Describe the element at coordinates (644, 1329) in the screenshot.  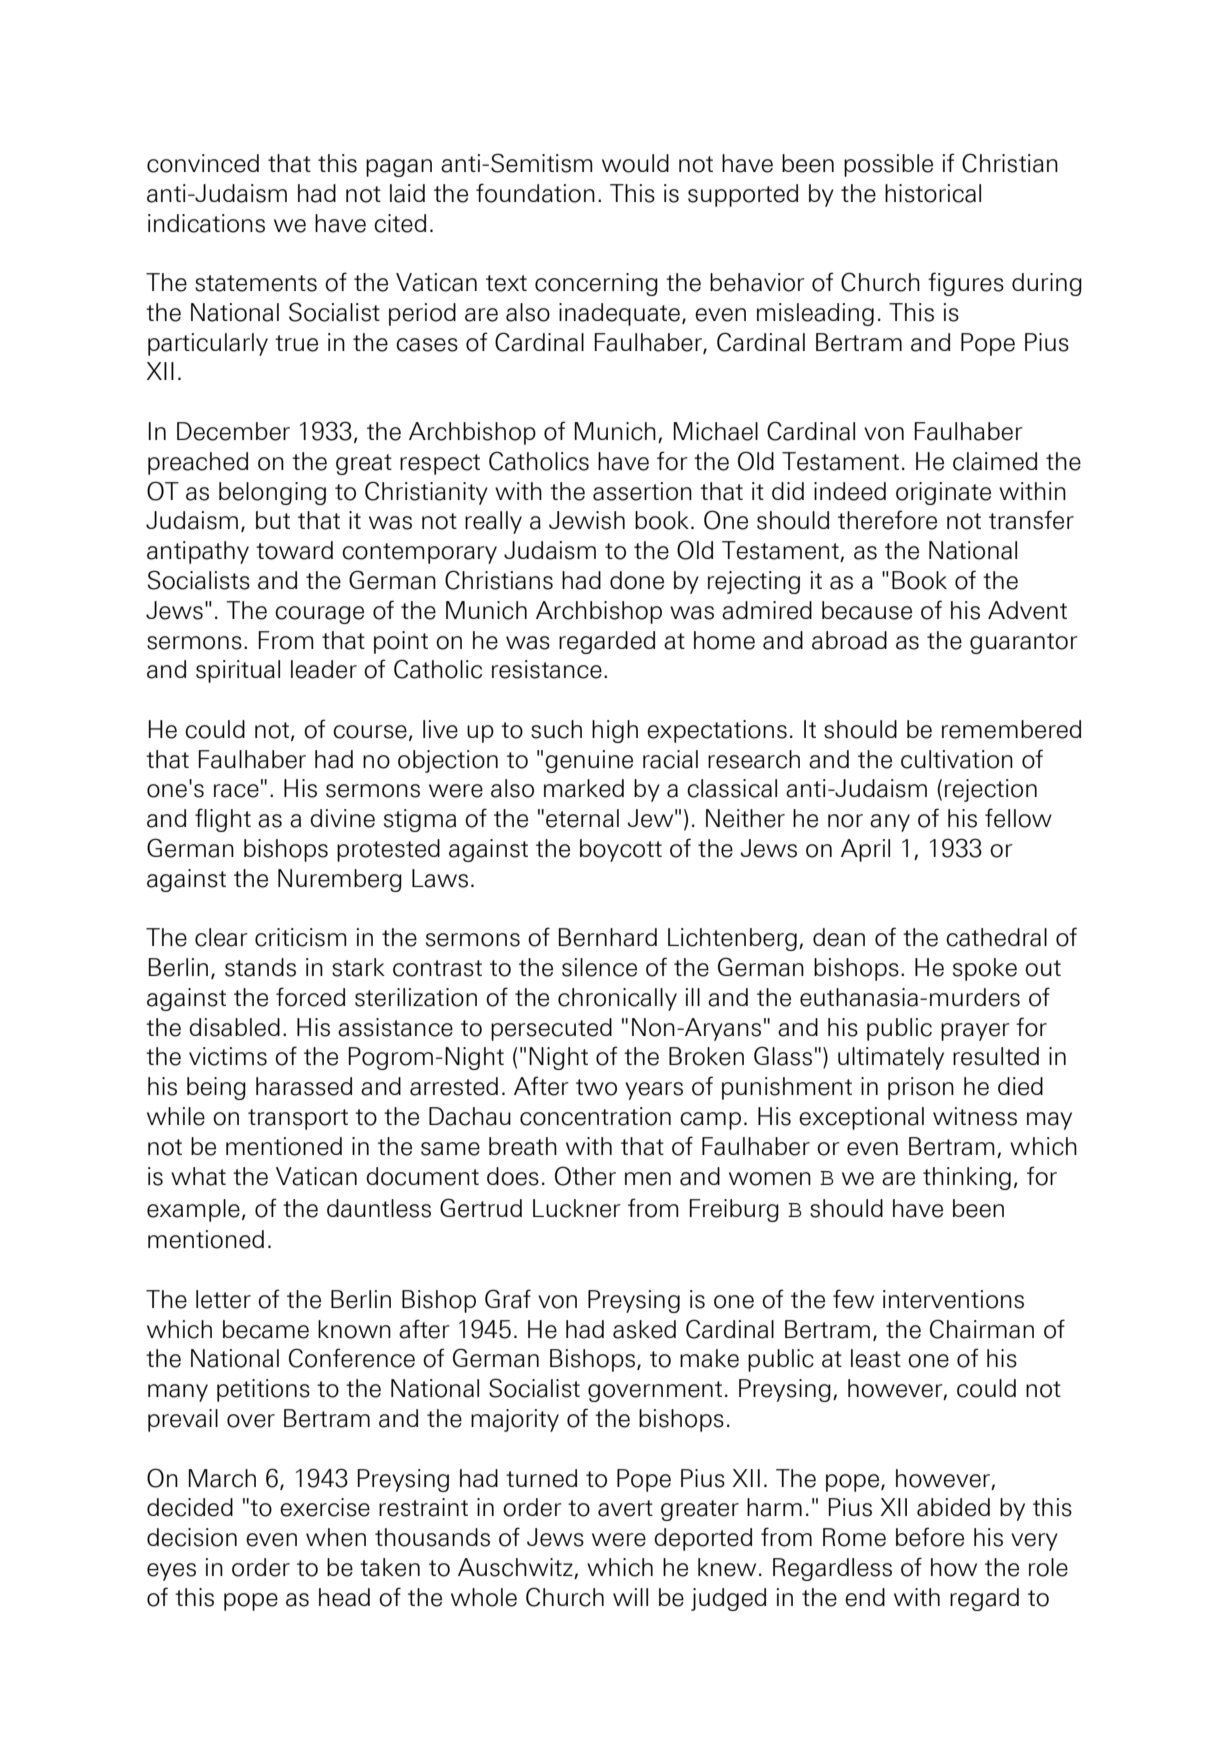
I see `asked` at that location.
